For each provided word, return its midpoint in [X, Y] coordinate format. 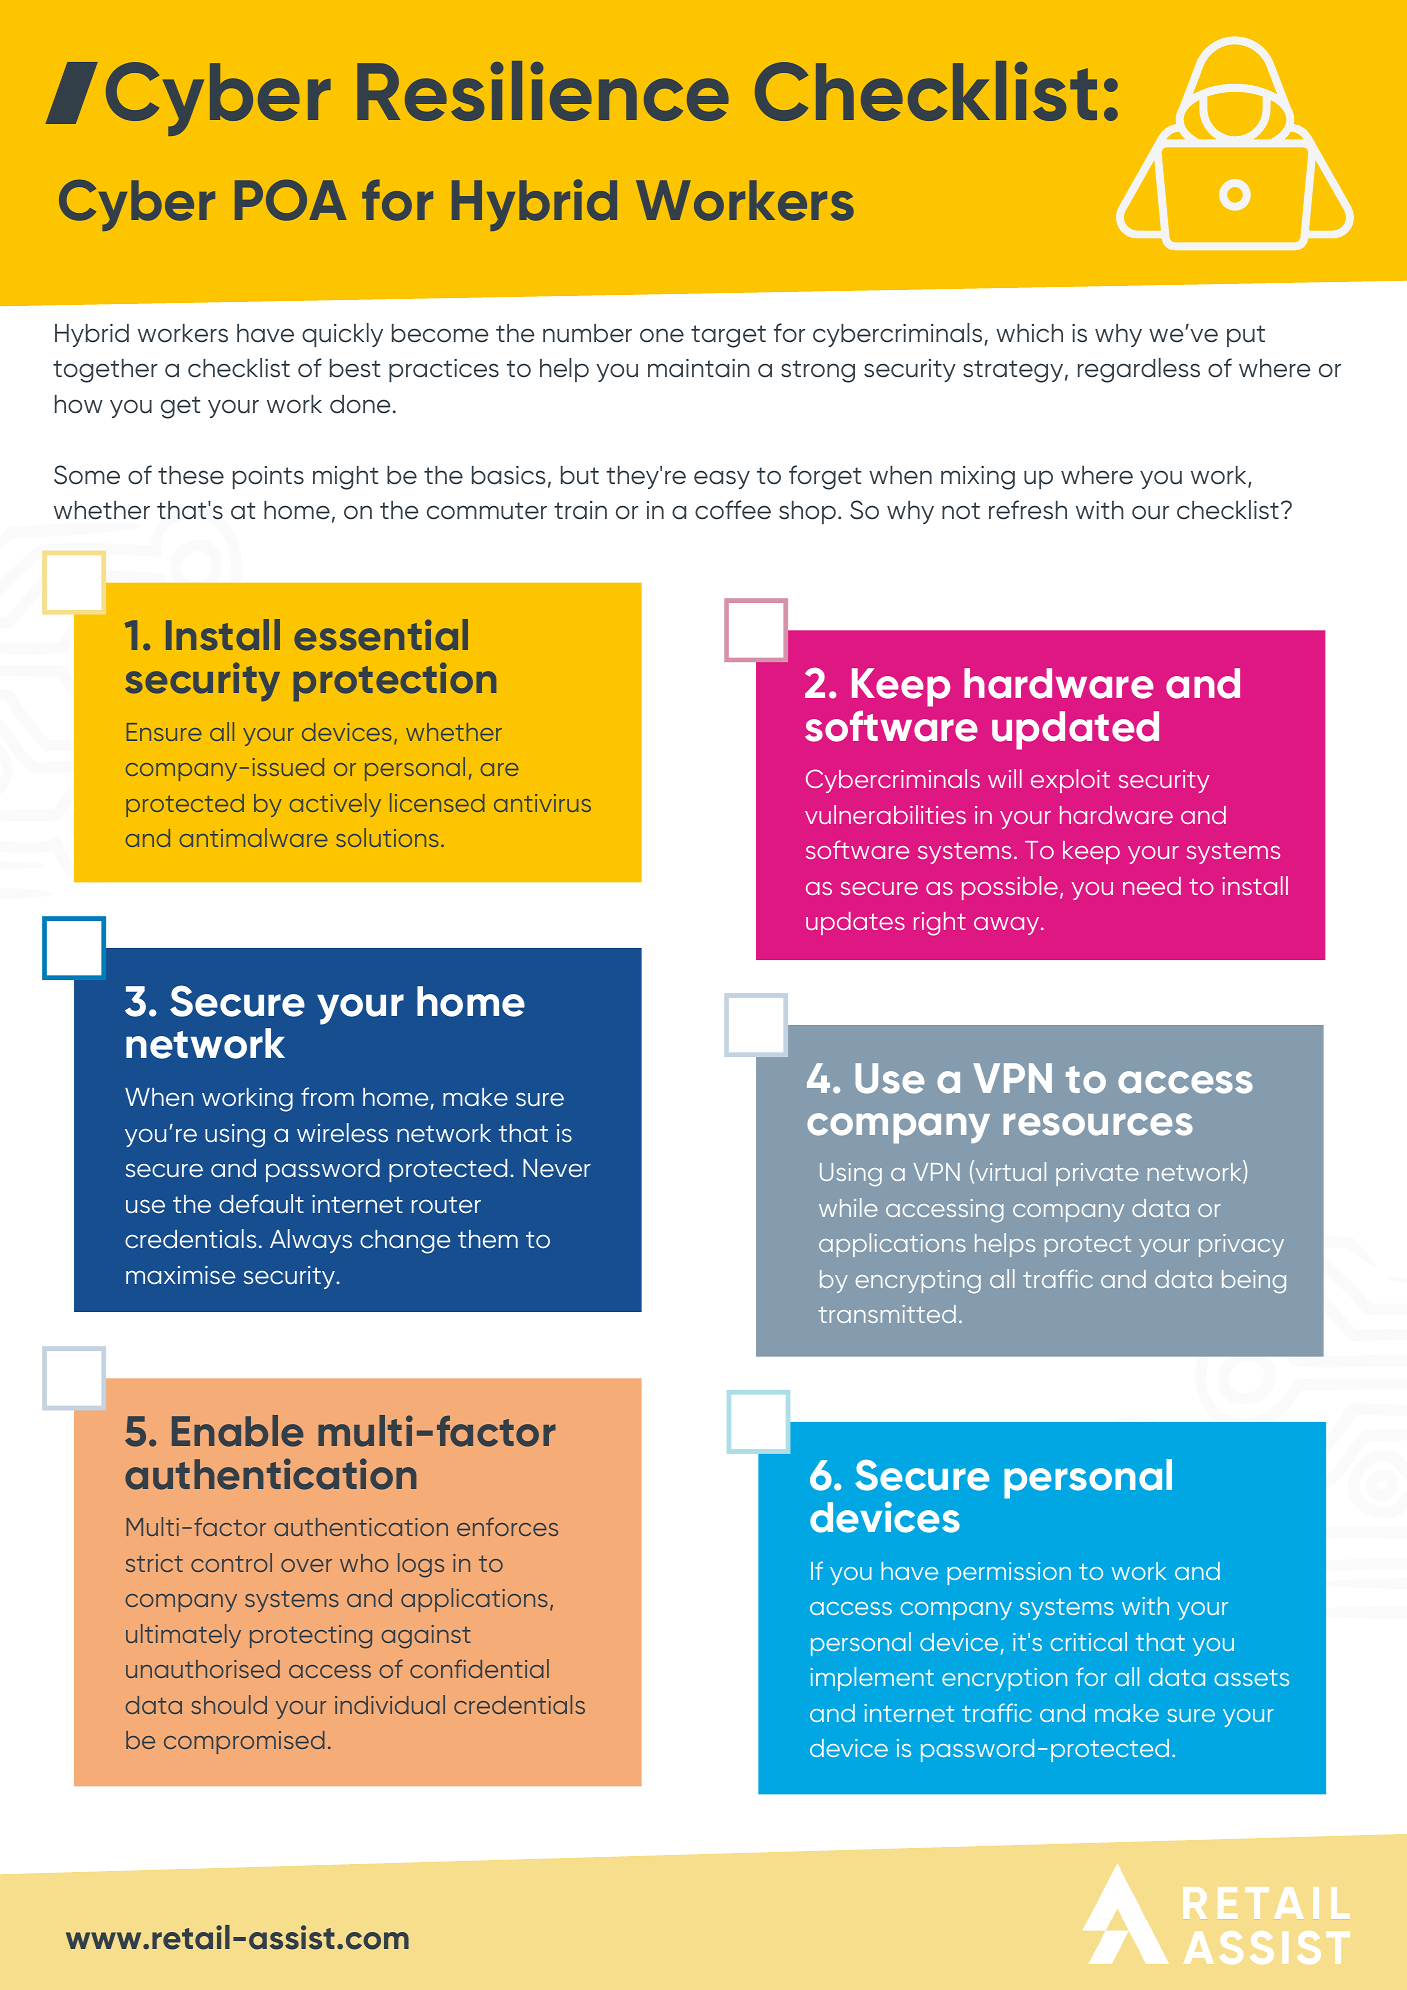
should [229, 1704]
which [1029, 333]
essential [381, 635]
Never [557, 1168]
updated [1075, 730]
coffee [733, 510]
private [1097, 1174]
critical [1088, 1641]
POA [291, 200]
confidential [479, 1668]
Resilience [543, 91]
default [261, 1204]
